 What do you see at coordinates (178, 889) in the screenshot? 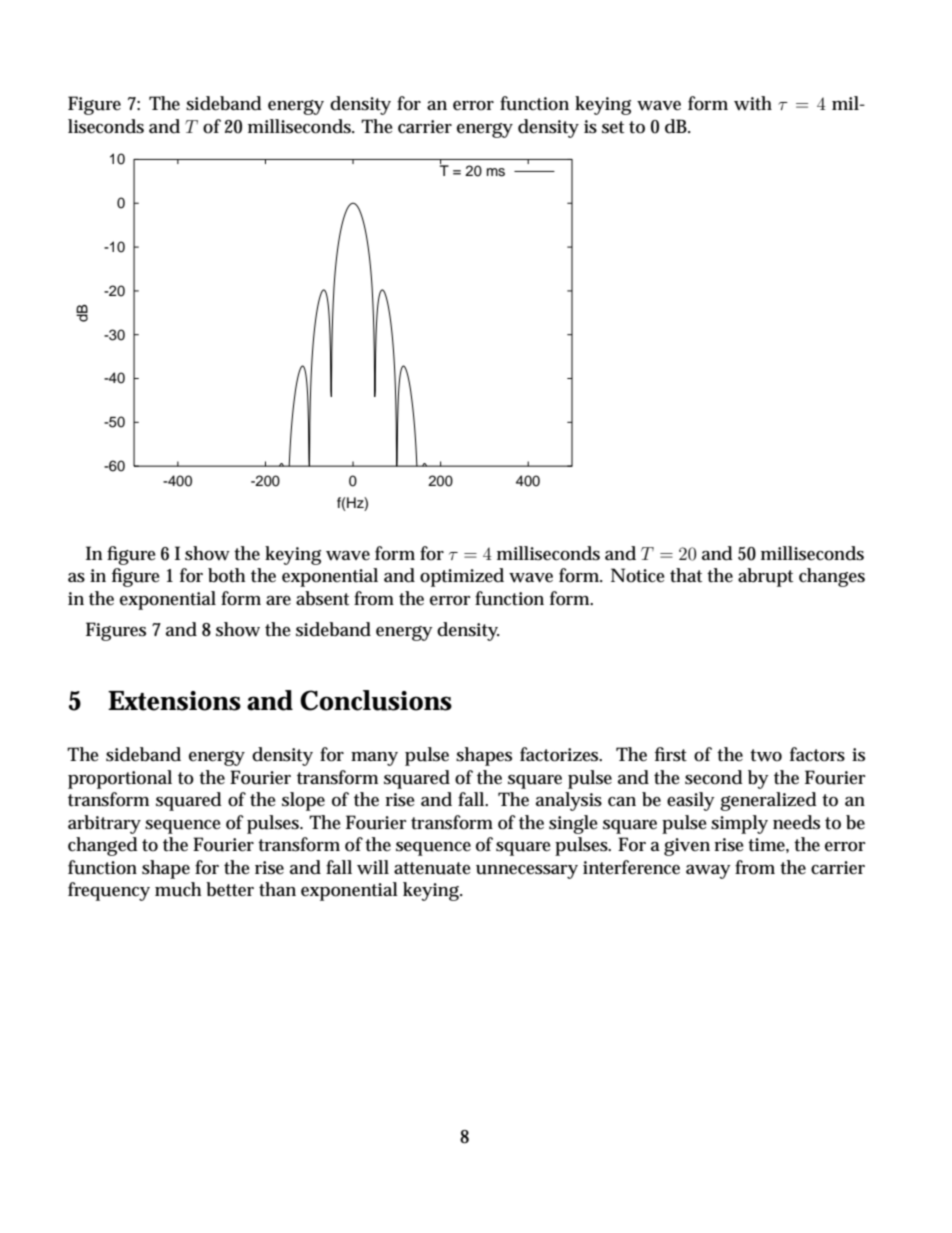
I see `much` at bounding box center [178, 889].
